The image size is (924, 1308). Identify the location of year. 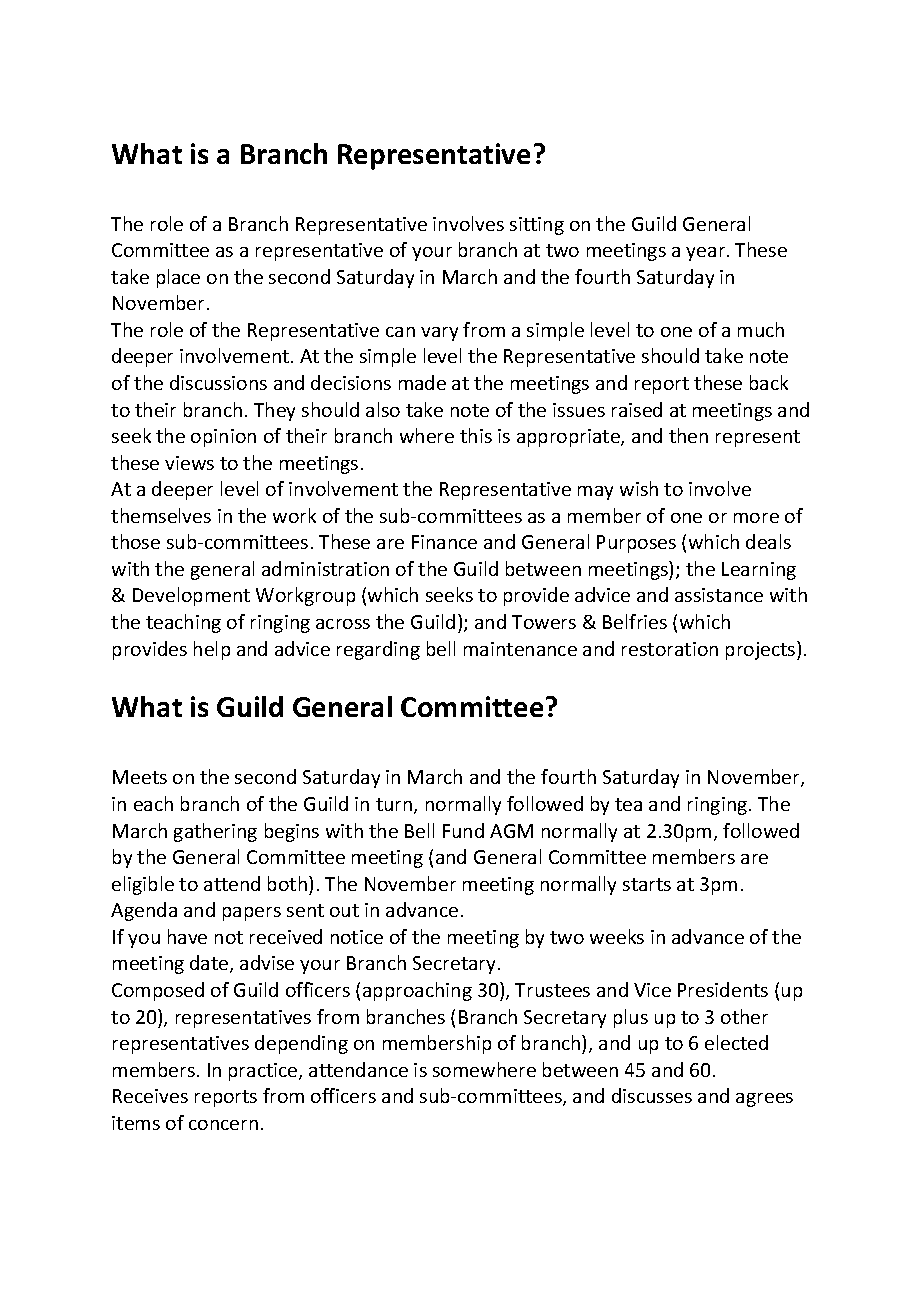
(707, 254).
